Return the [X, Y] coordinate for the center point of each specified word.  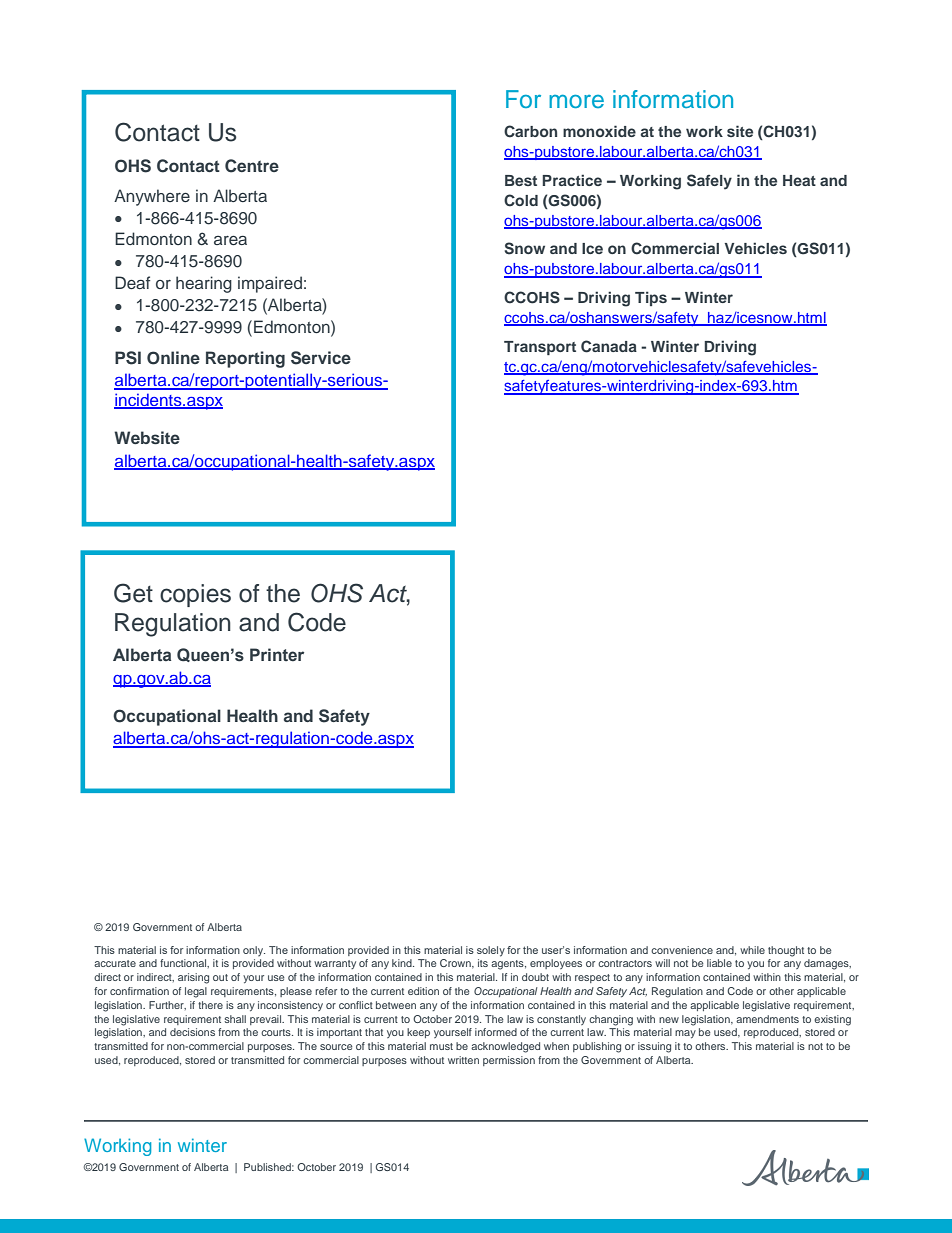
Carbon [530, 131]
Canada [609, 346]
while [752, 950]
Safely [709, 182]
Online [173, 358]
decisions [192, 1032]
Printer [277, 655]
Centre [252, 166]
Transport [540, 348]
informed [496, 1032]
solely [491, 951]
